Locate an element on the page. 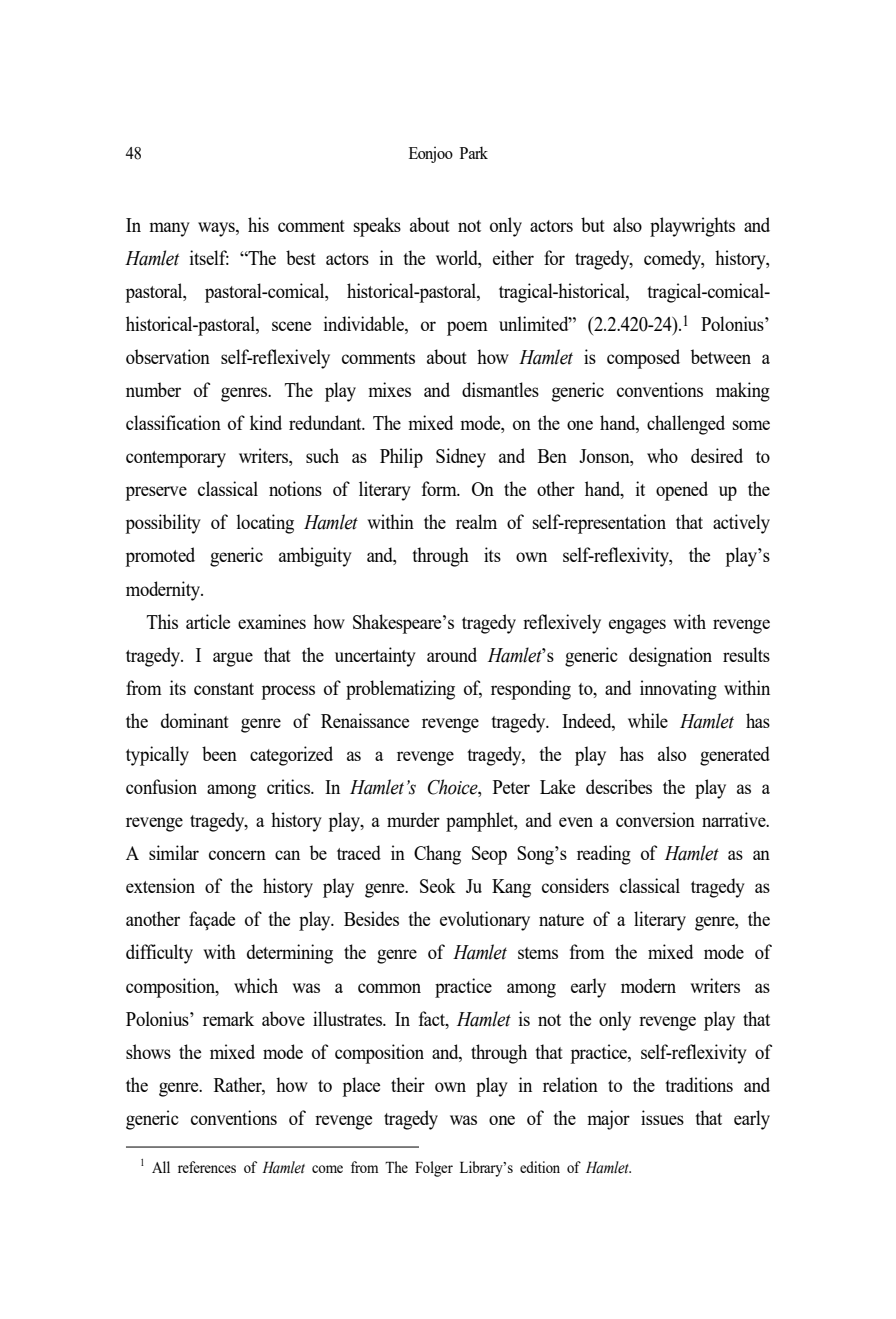 The image size is (896, 1319). Park is located at coordinates (474, 152).
